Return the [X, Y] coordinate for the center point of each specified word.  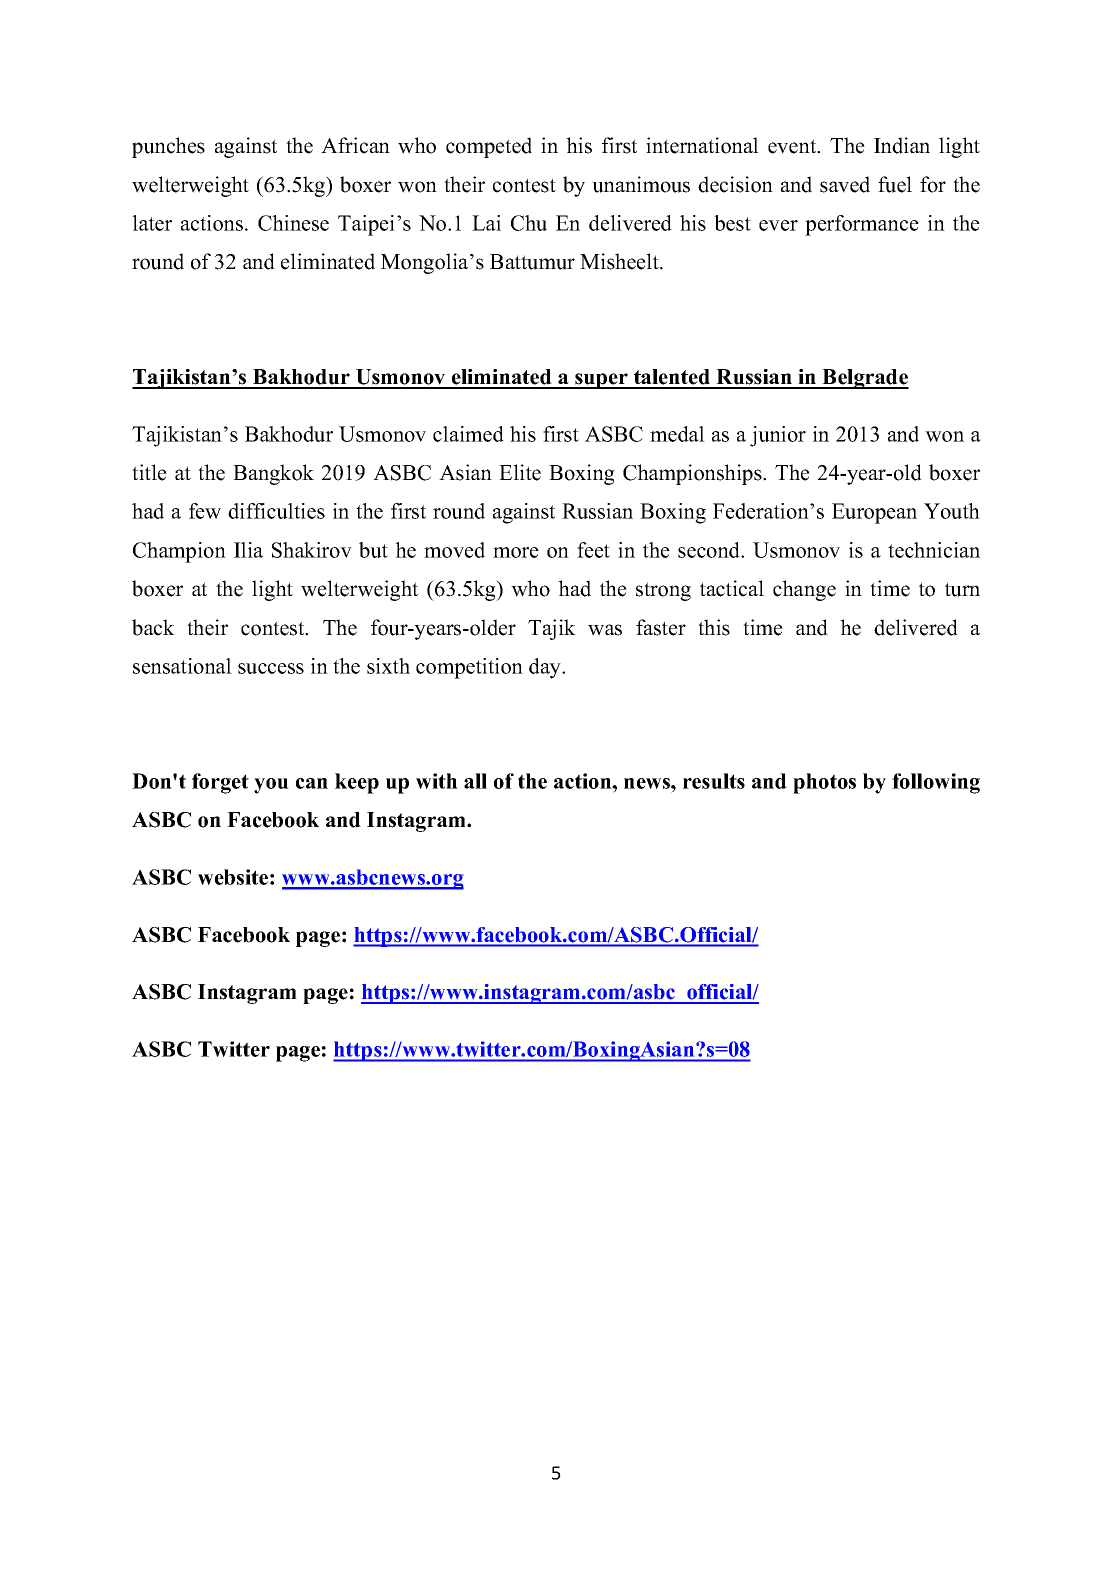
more [516, 552]
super [601, 381]
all [475, 781]
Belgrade [864, 379]
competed [489, 147]
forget [220, 783]
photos [824, 783]
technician [934, 550]
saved [845, 184]
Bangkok [273, 474]
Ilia [248, 550]
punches [168, 147]
